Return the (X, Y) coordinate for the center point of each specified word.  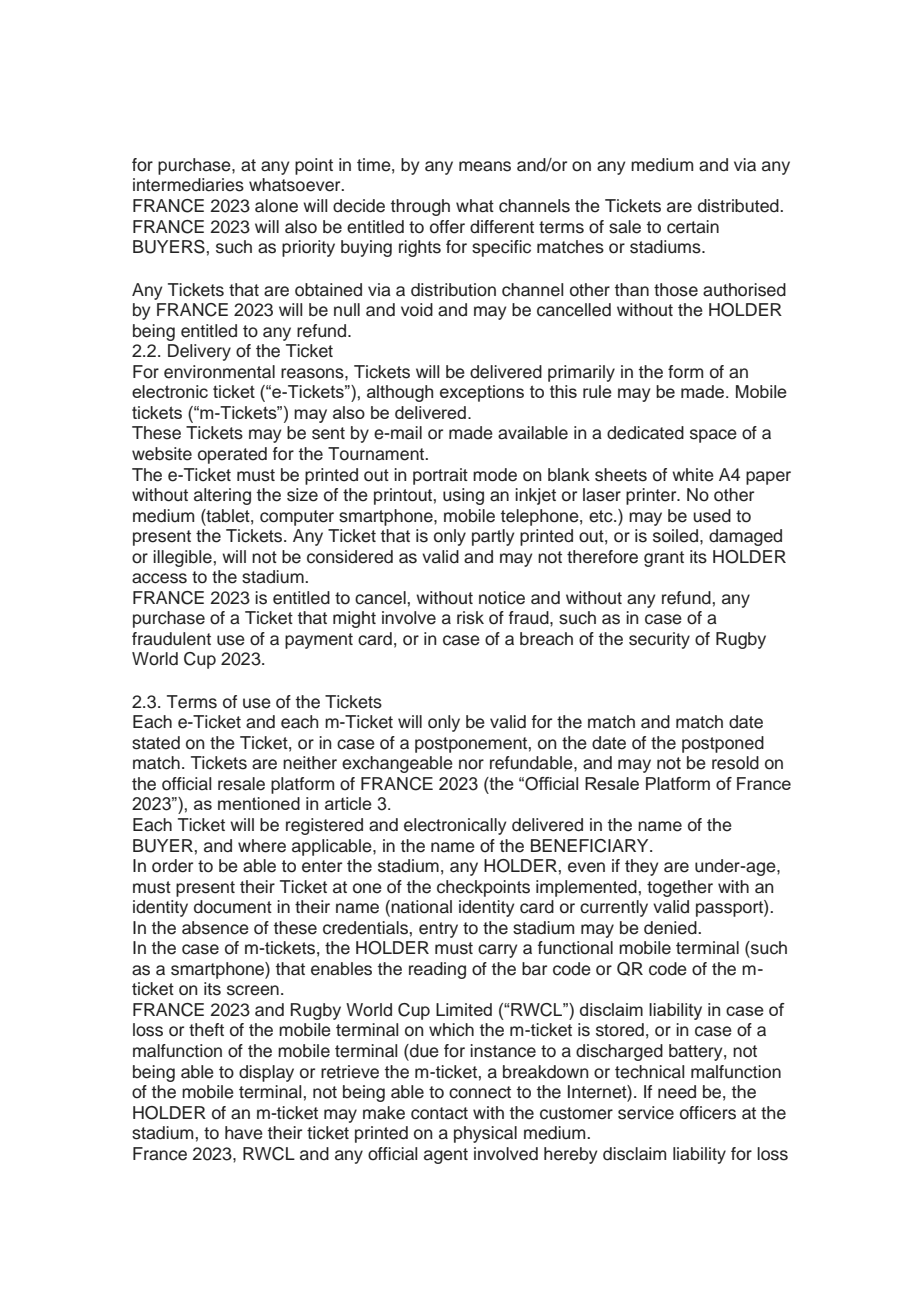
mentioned (259, 803)
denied (671, 928)
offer (447, 227)
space (713, 436)
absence (215, 928)
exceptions (482, 393)
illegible (182, 558)
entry (438, 930)
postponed (723, 744)
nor (471, 764)
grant (664, 559)
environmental (219, 372)
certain (693, 227)
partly (493, 537)
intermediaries (188, 185)
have (244, 1133)
